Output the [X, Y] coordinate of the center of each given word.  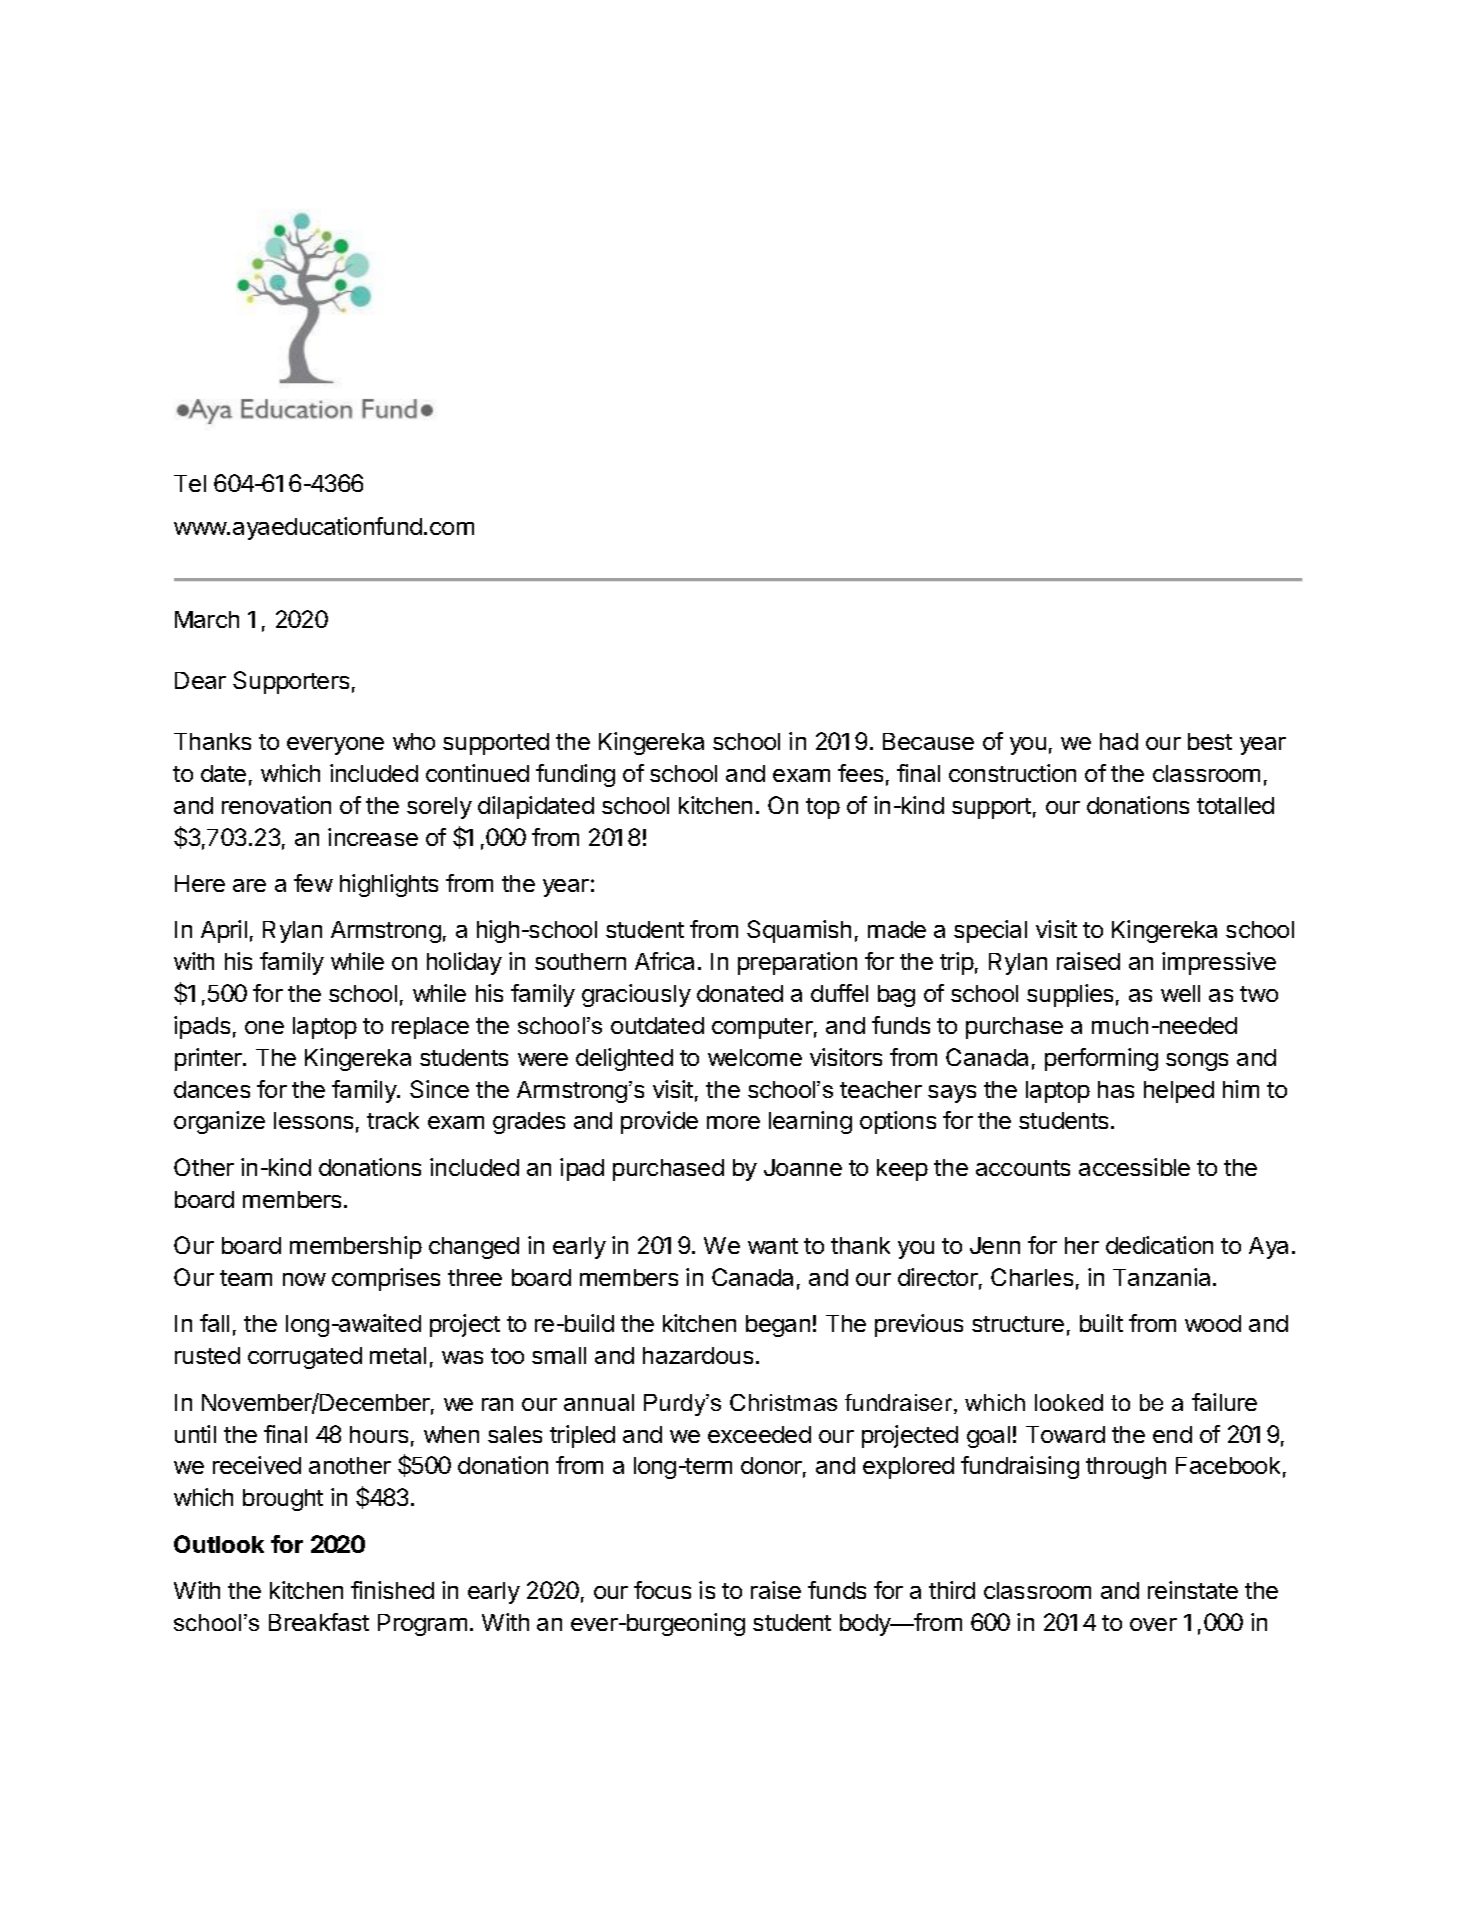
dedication [1159, 1245]
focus [662, 1590]
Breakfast [319, 1622]
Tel [190, 483]
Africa [664, 961]
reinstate [1193, 1590]
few [313, 883]
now [304, 1279]
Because [928, 741]
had [1119, 741]
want [773, 1246]
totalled [1235, 805]
